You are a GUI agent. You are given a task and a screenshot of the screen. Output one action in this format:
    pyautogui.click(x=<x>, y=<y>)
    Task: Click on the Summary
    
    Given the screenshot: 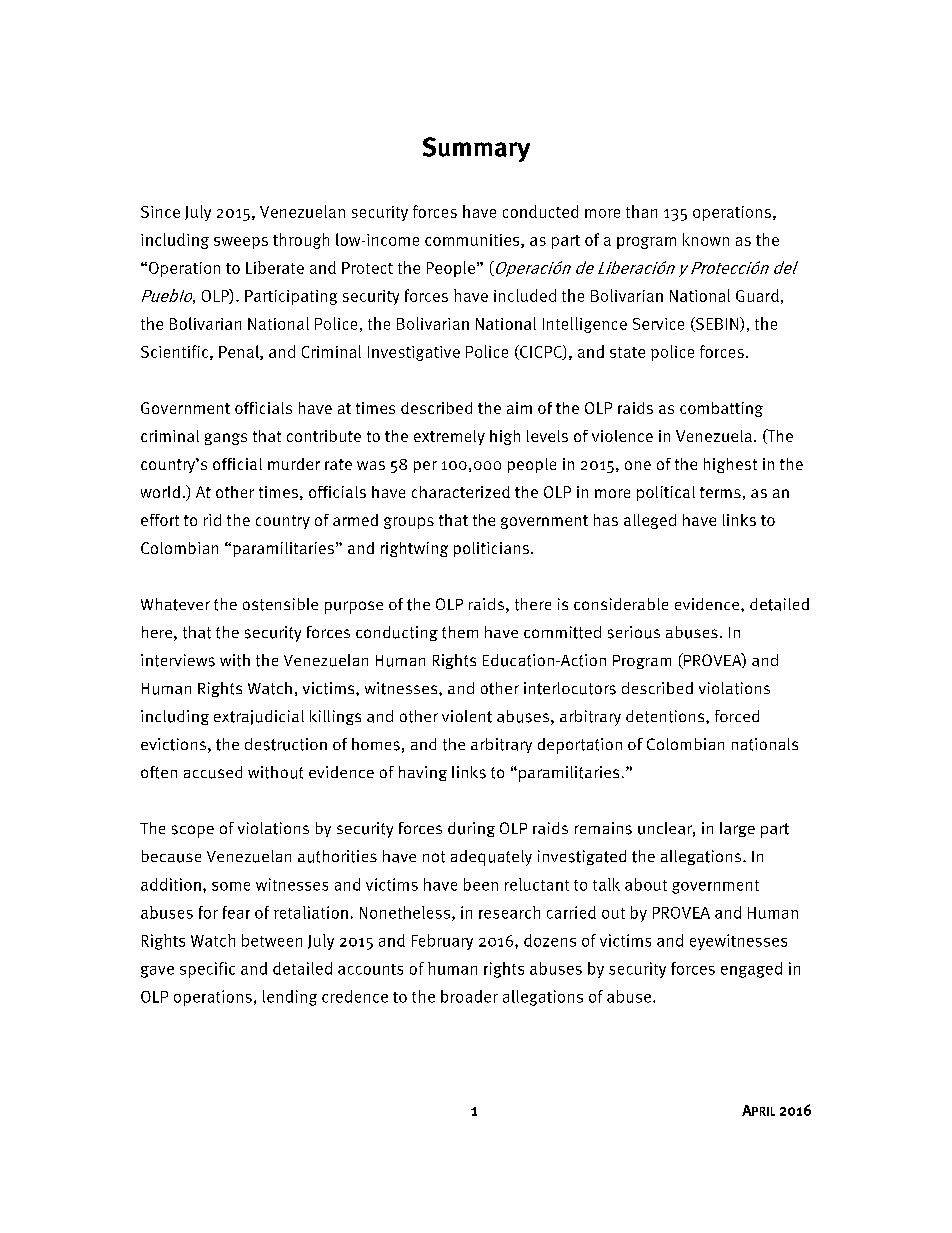 What is the action you would take?
    pyautogui.click(x=476, y=149)
